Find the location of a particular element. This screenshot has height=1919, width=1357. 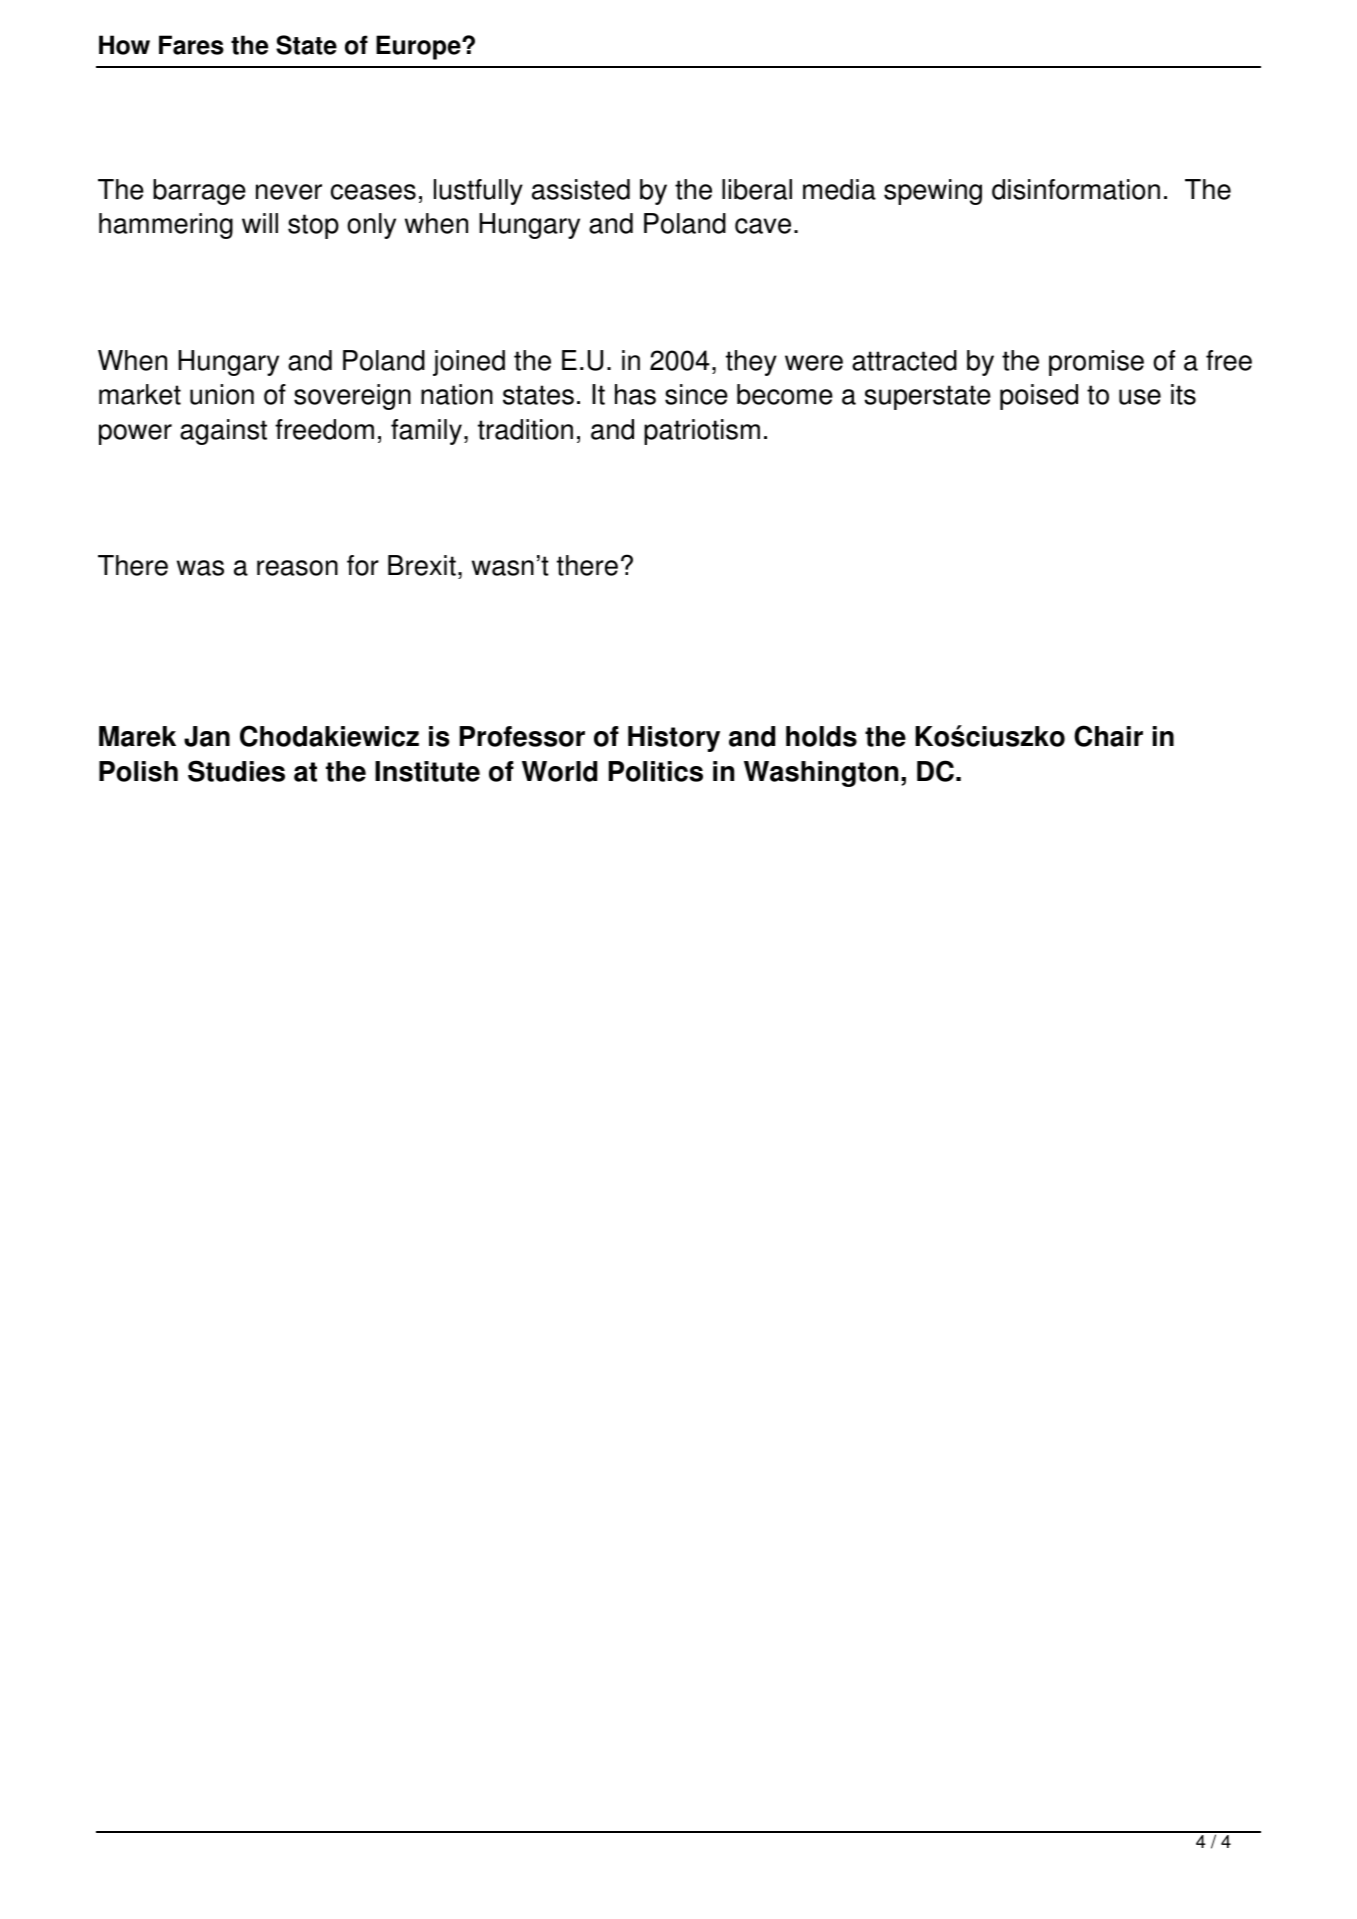

Europe is located at coordinates (419, 47).
